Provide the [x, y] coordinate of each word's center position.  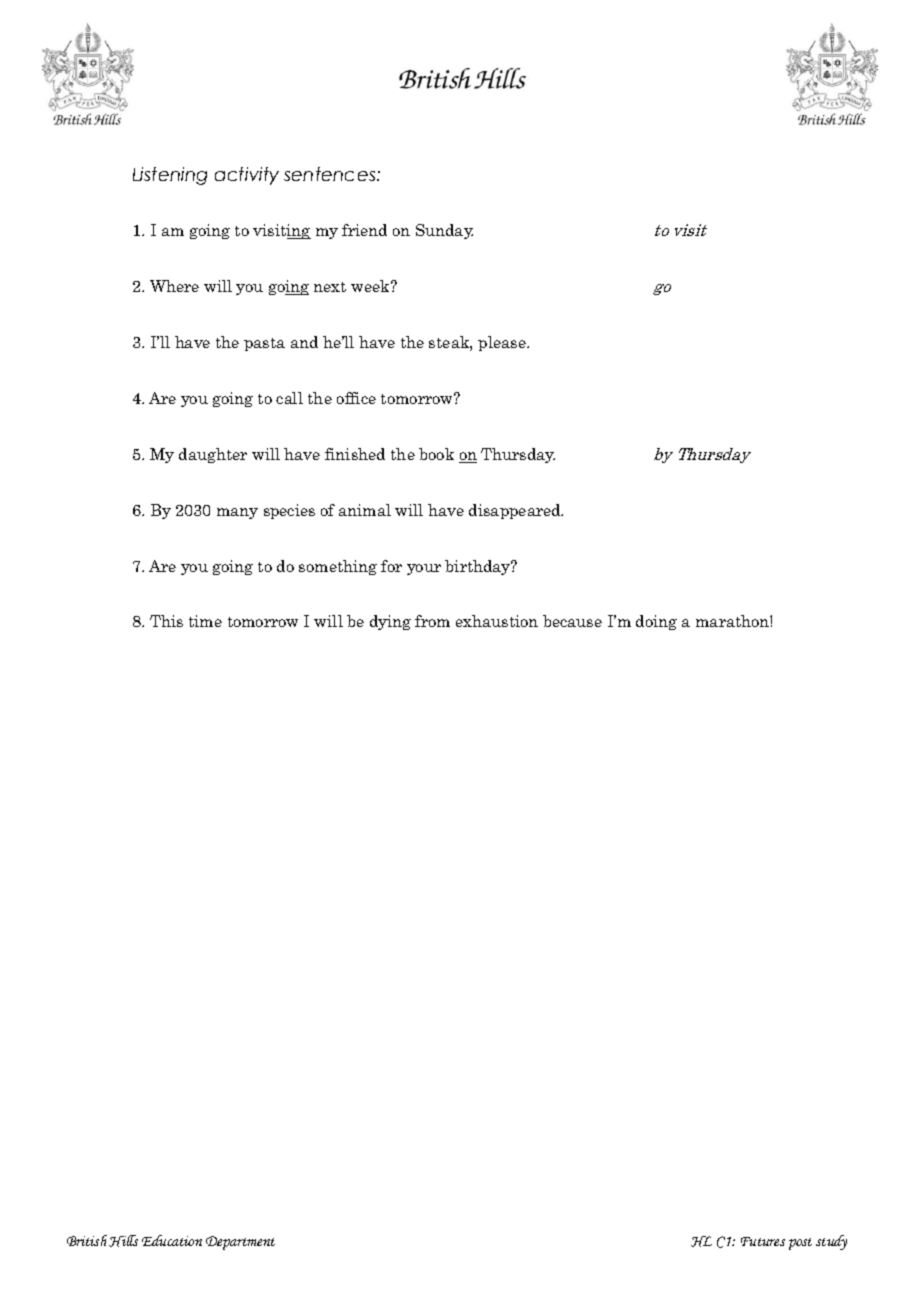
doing [656, 622]
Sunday [444, 231]
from [432, 621]
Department [240, 1243]
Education [172, 1240]
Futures [763, 1241]
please [503, 343]
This [166, 621]
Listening [170, 176]
